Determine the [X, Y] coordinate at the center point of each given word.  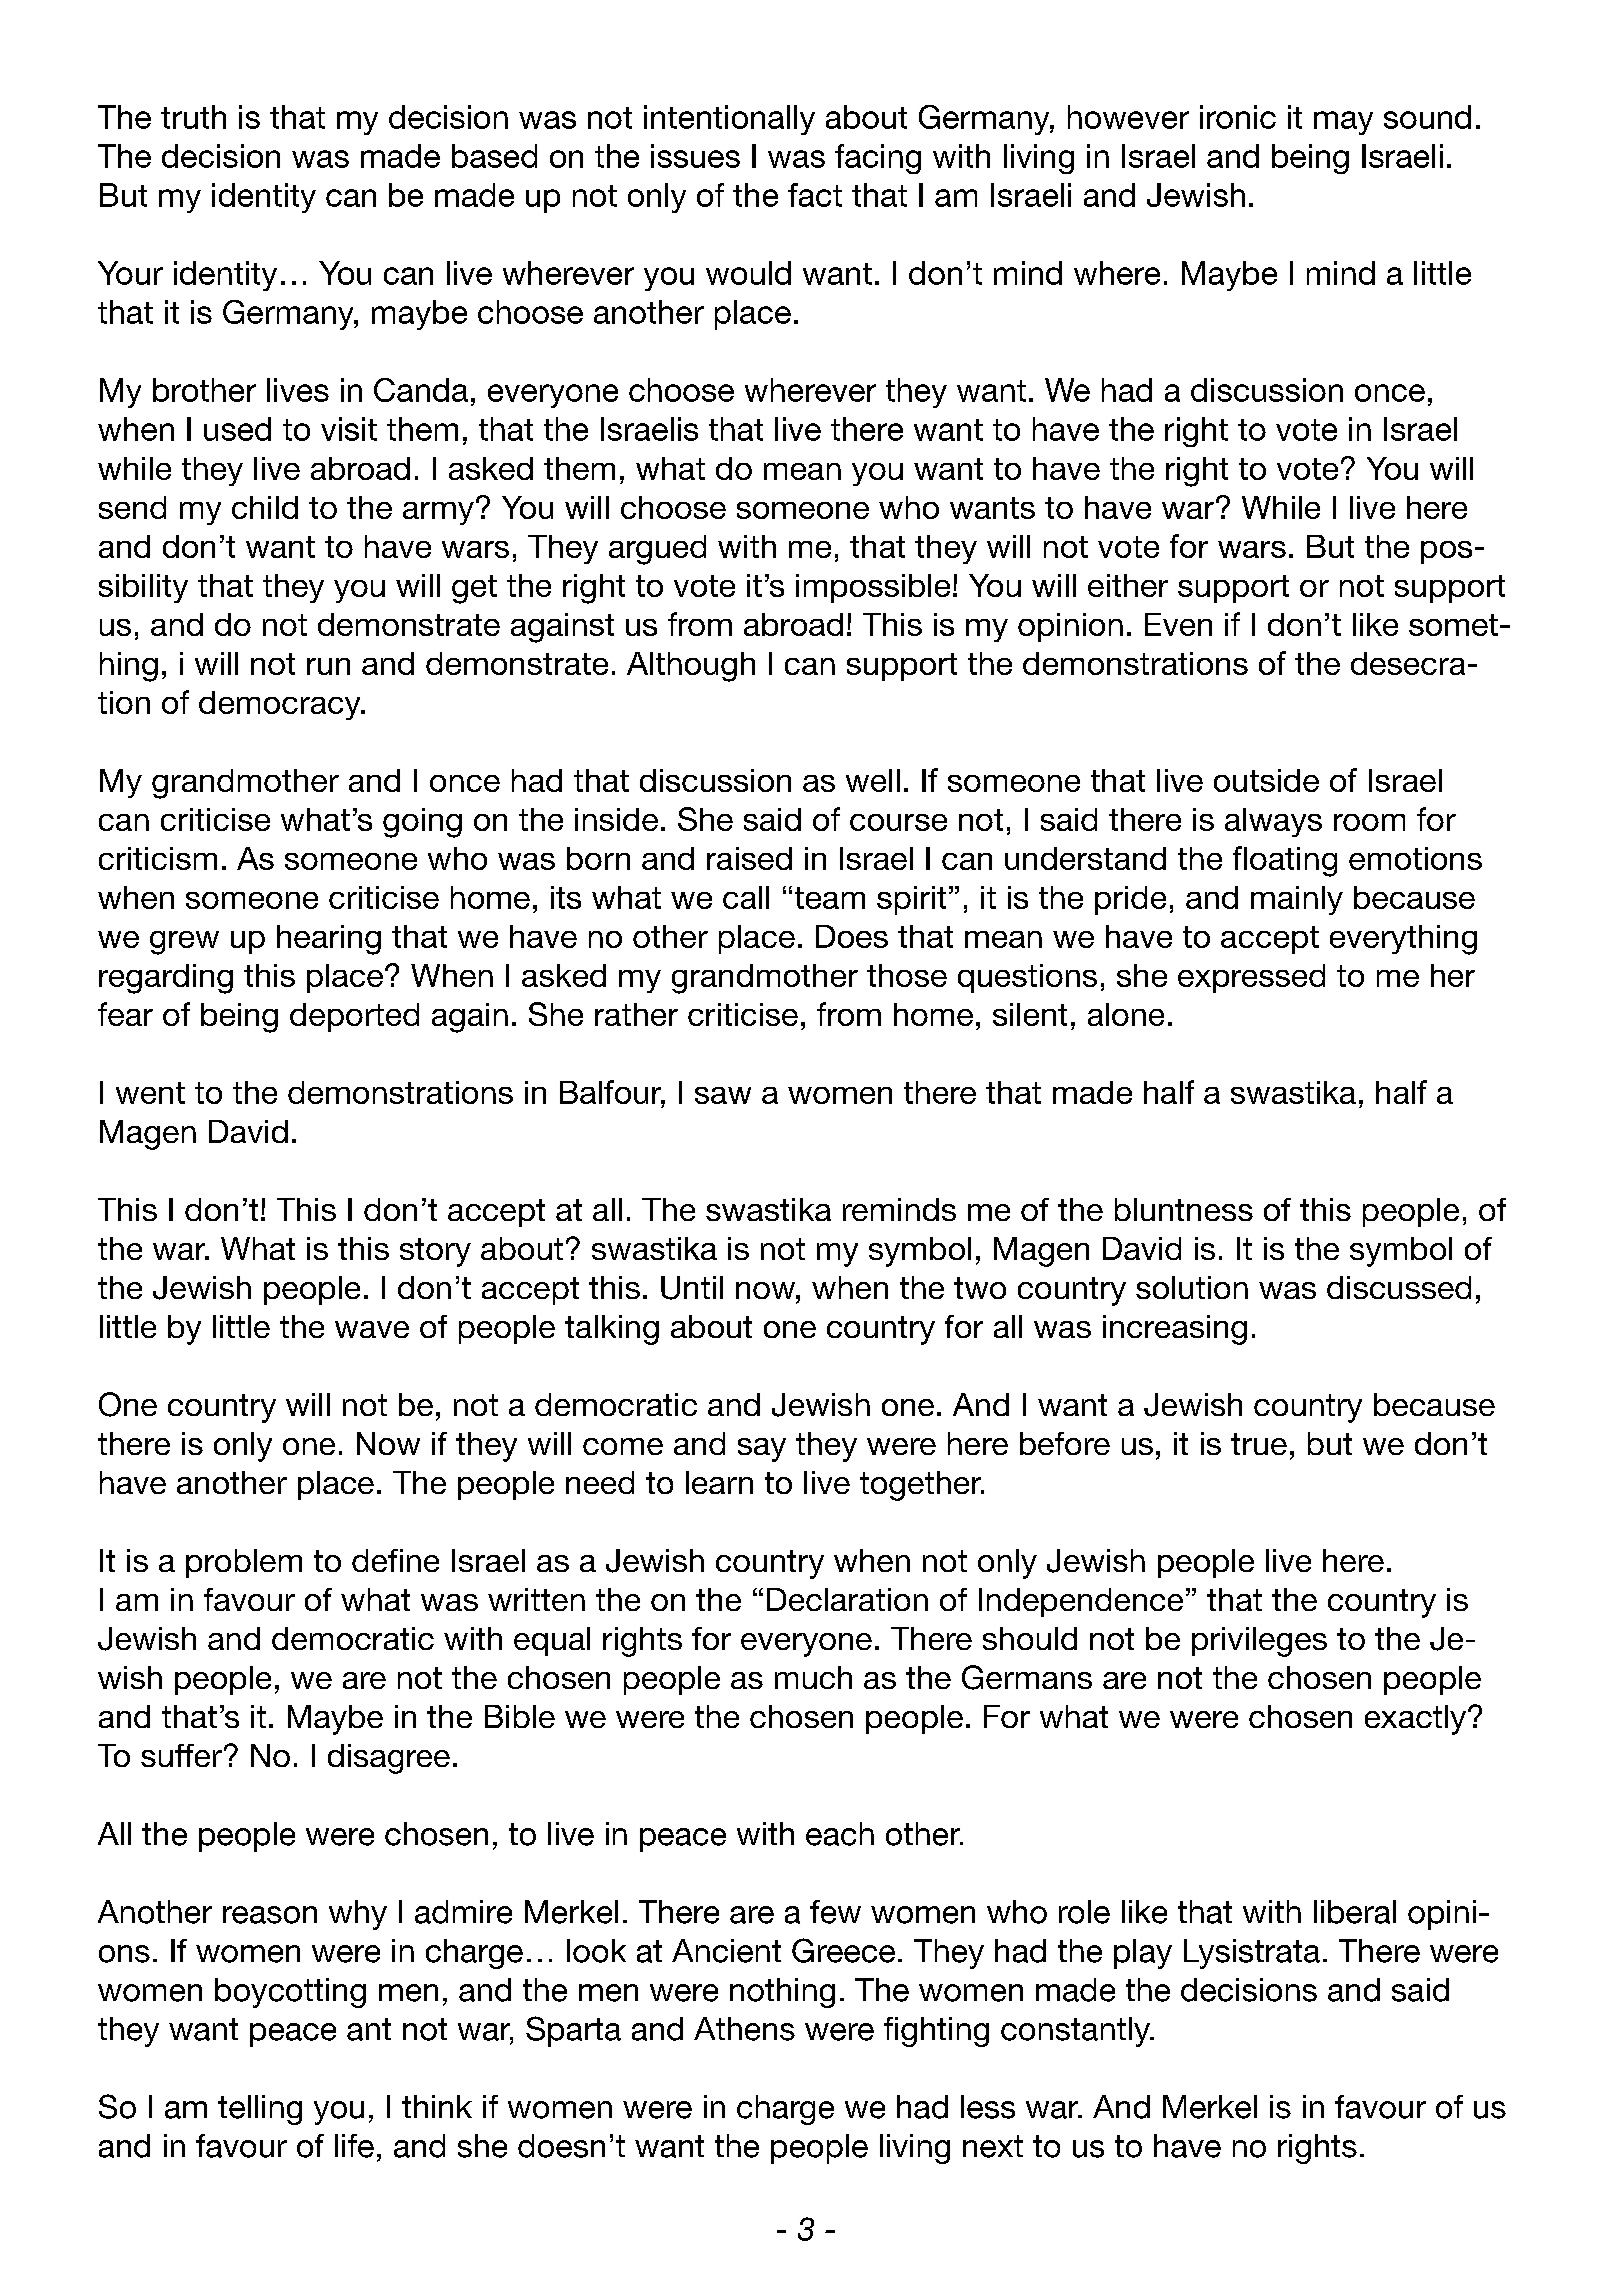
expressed [1251, 978]
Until [692, 1288]
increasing [1175, 1330]
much [813, 1677]
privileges [1259, 1642]
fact [815, 195]
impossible [873, 588]
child [265, 507]
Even [1178, 624]
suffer [181, 1755]
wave [372, 1329]
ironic [1238, 117]
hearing [329, 940]
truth [193, 117]
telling [260, 2110]
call [746, 897]
